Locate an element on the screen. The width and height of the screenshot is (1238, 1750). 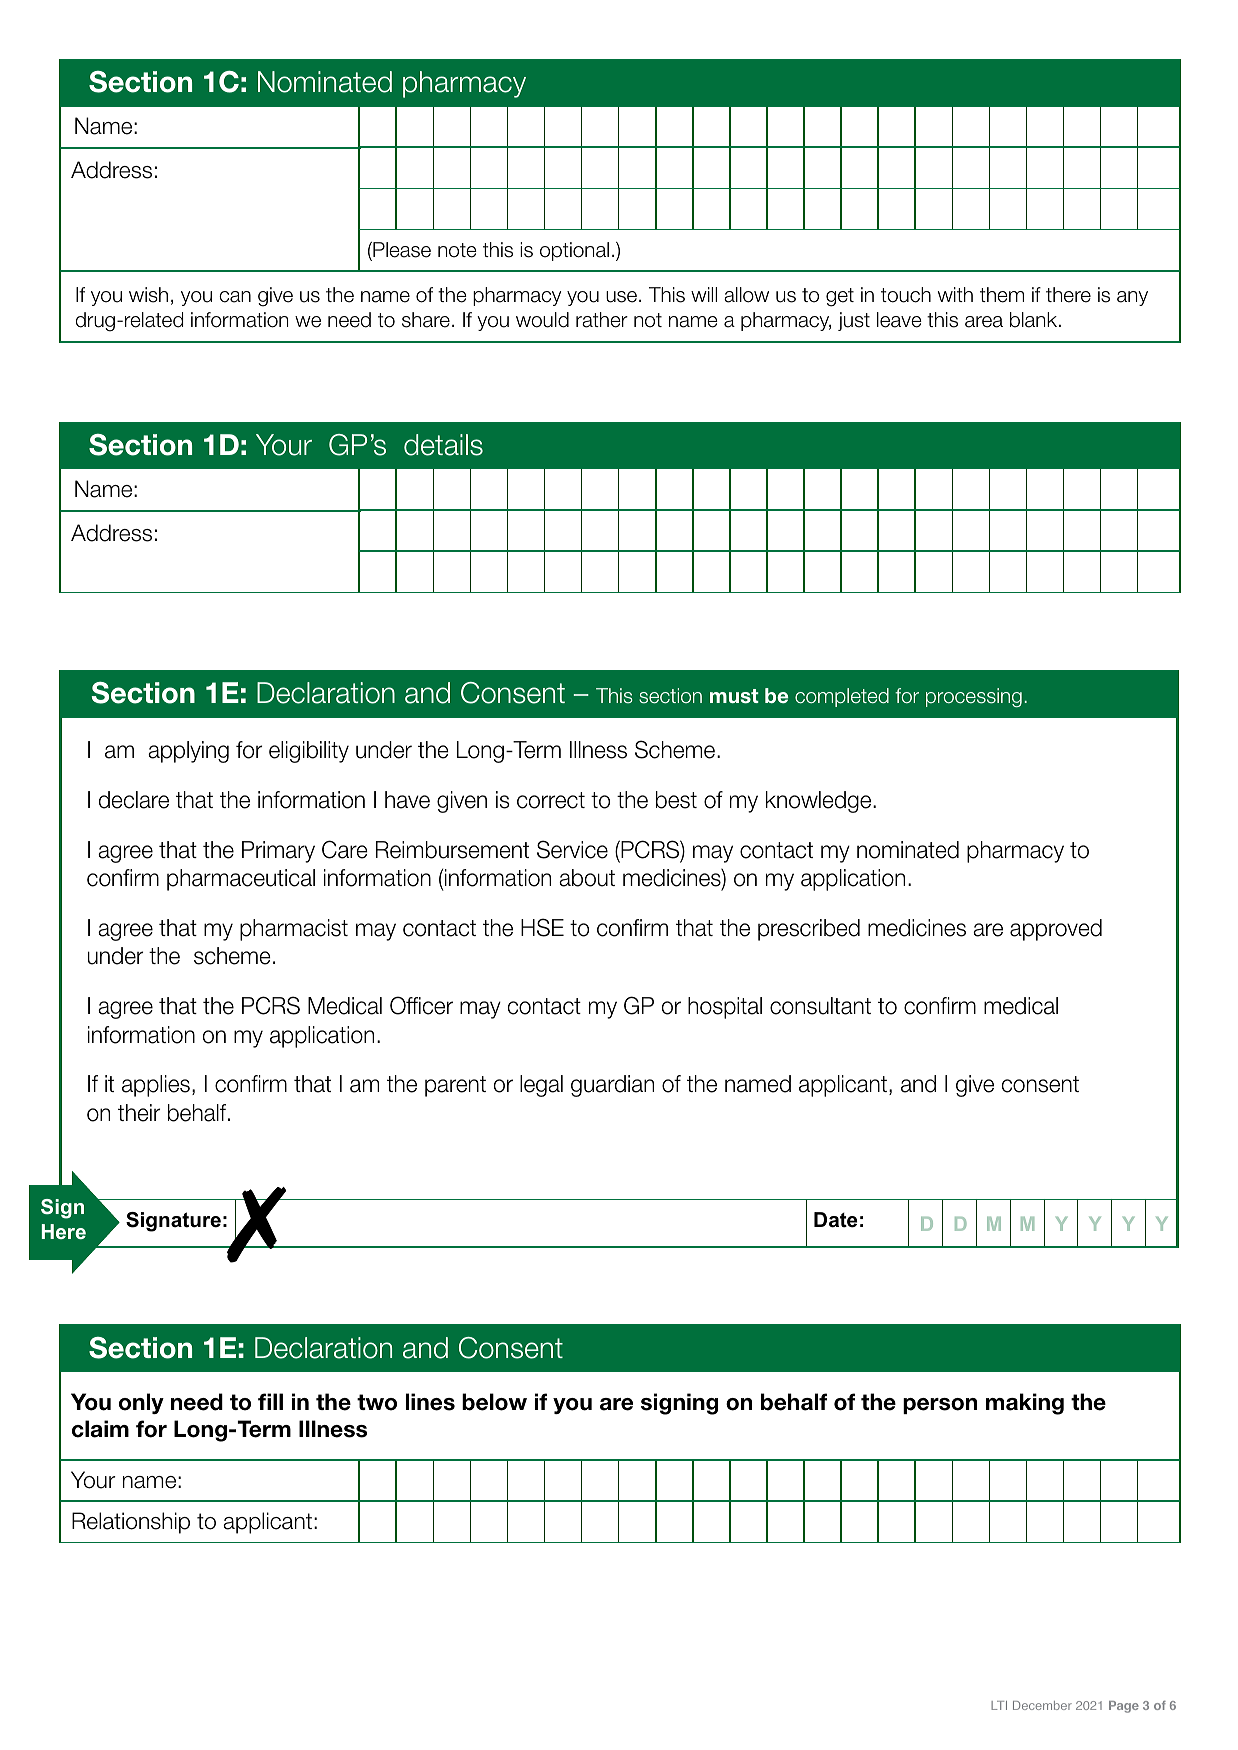
use is located at coordinates (623, 297).
